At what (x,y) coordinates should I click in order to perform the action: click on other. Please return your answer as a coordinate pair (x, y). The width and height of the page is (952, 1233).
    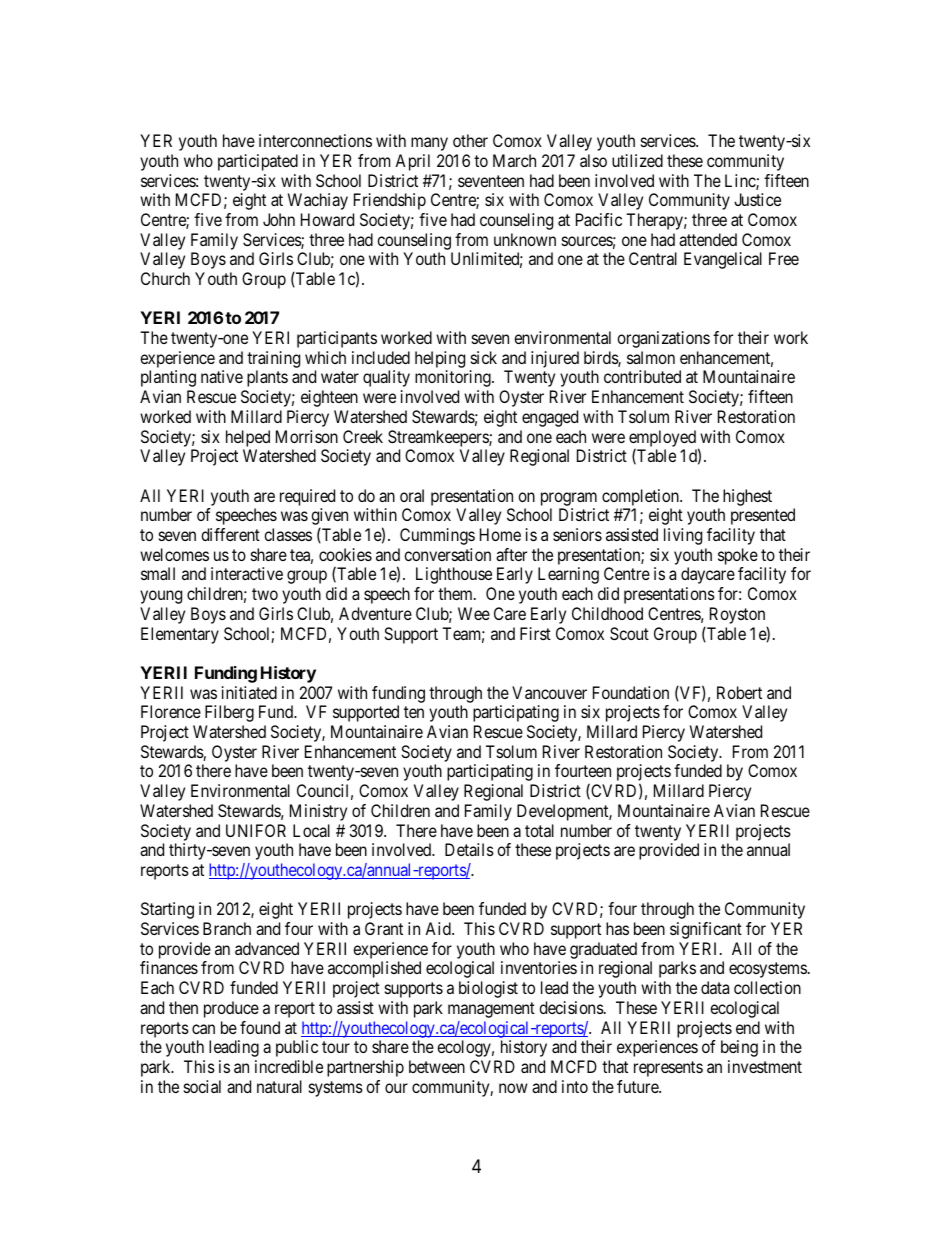
    Looking at the image, I should click on (470, 140).
